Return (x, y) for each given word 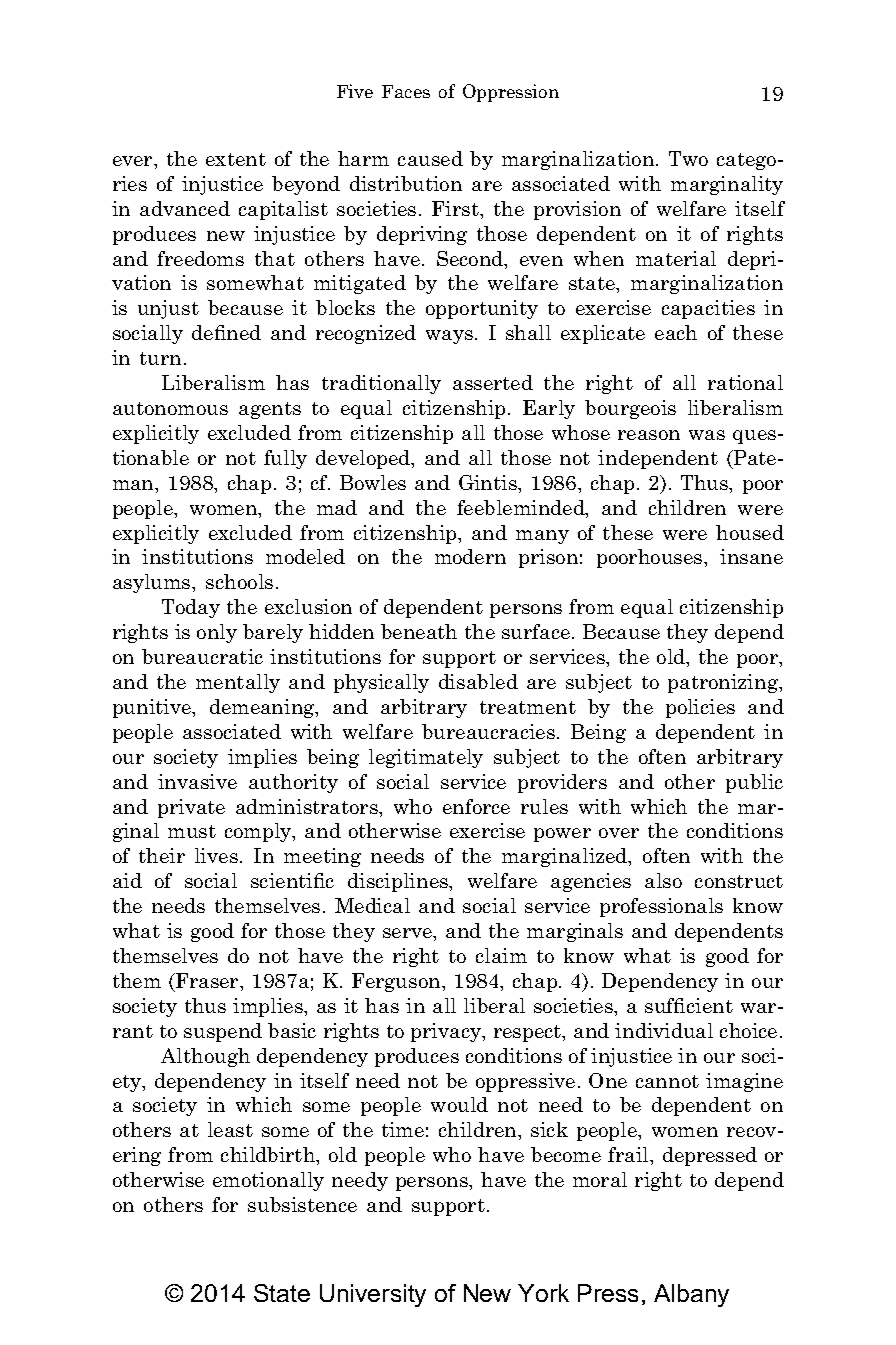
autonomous (170, 408)
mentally (238, 683)
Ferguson (397, 982)
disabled (478, 681)
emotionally (268, 1181)
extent (236, 159)
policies (700, 708)
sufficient (689, 1005)
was (707, 435)
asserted (493, 382)
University (373, 1295)
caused (430, 158)
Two (688, 158)
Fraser (207, 980)
